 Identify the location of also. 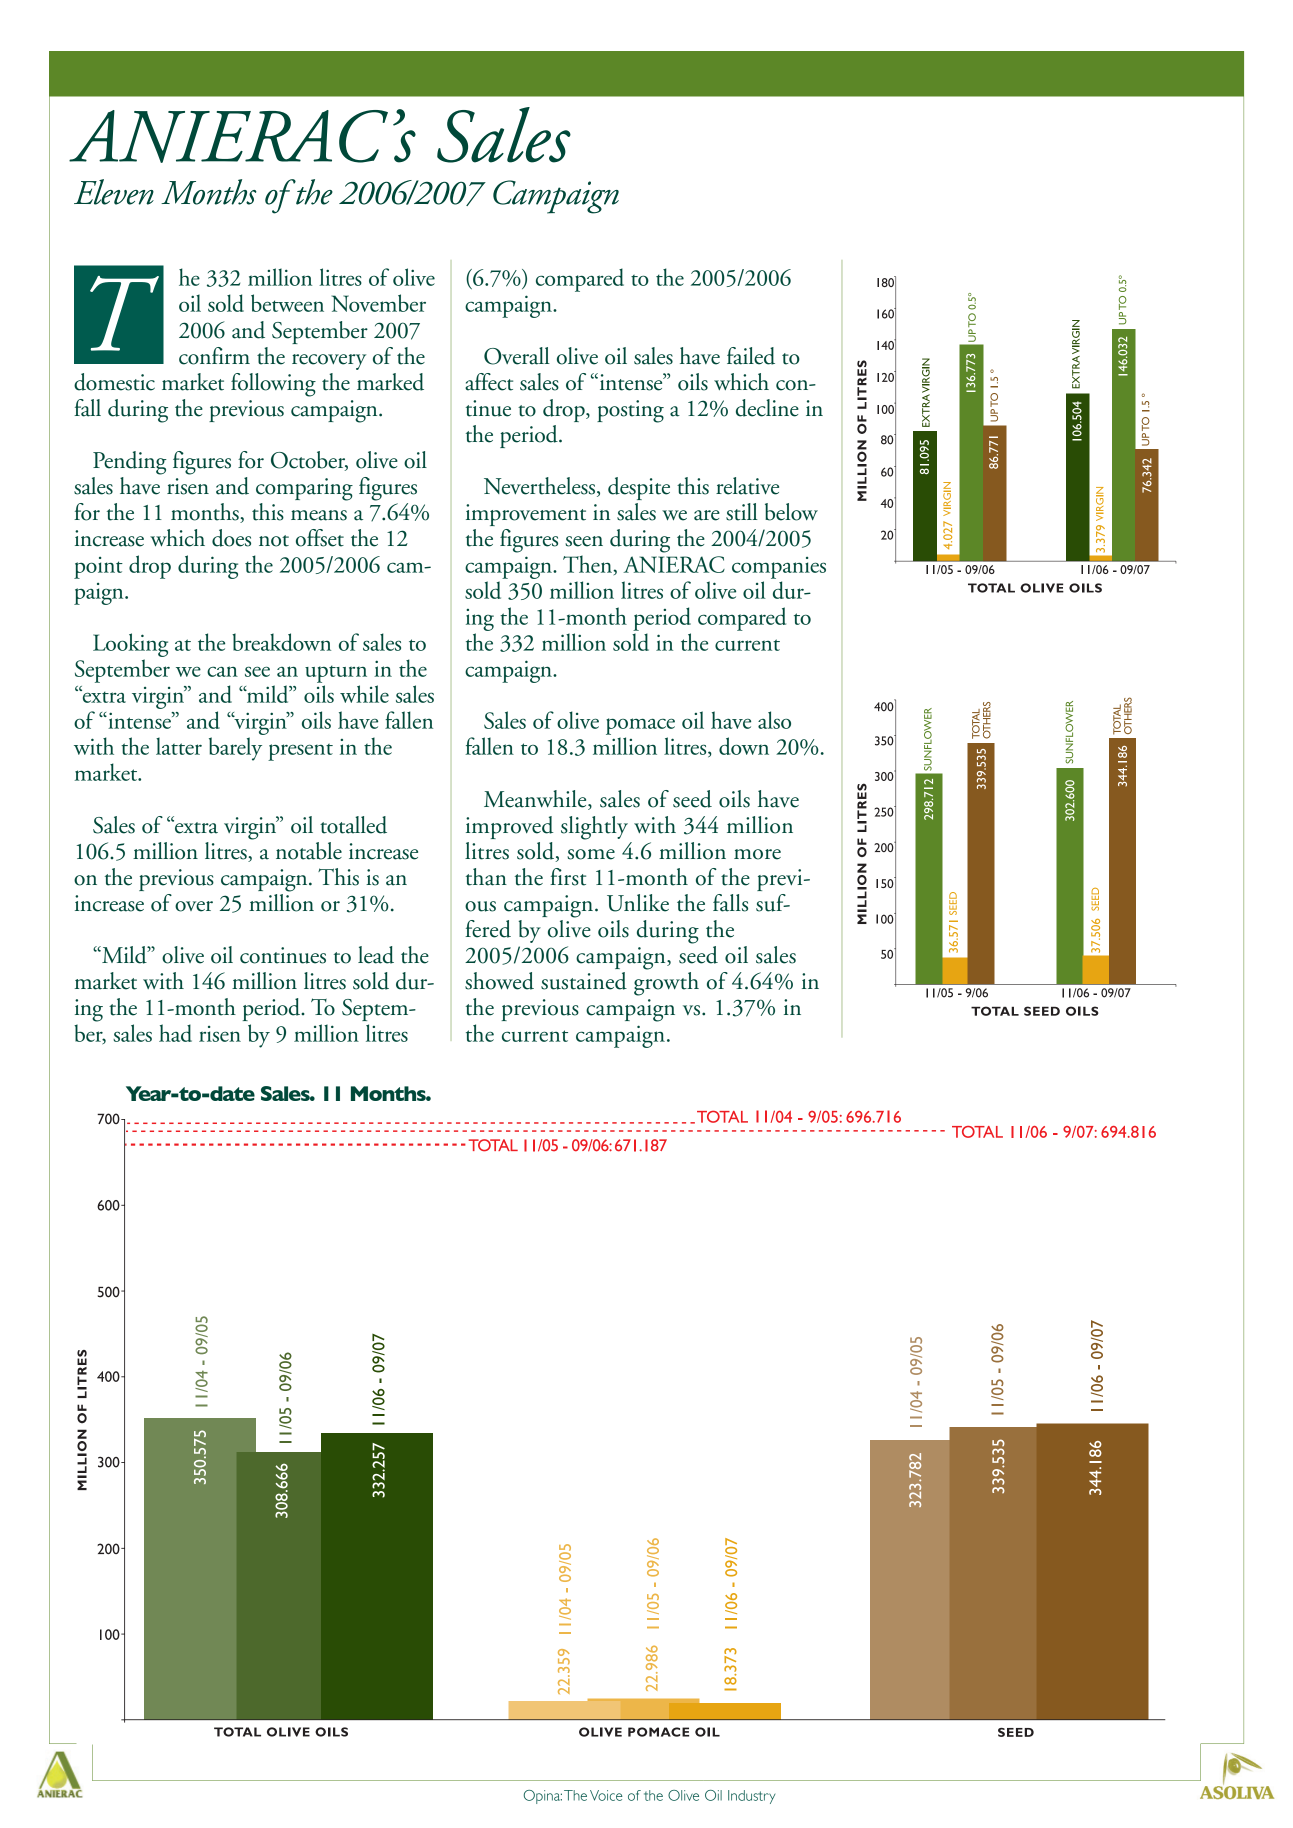
(774, 720).
